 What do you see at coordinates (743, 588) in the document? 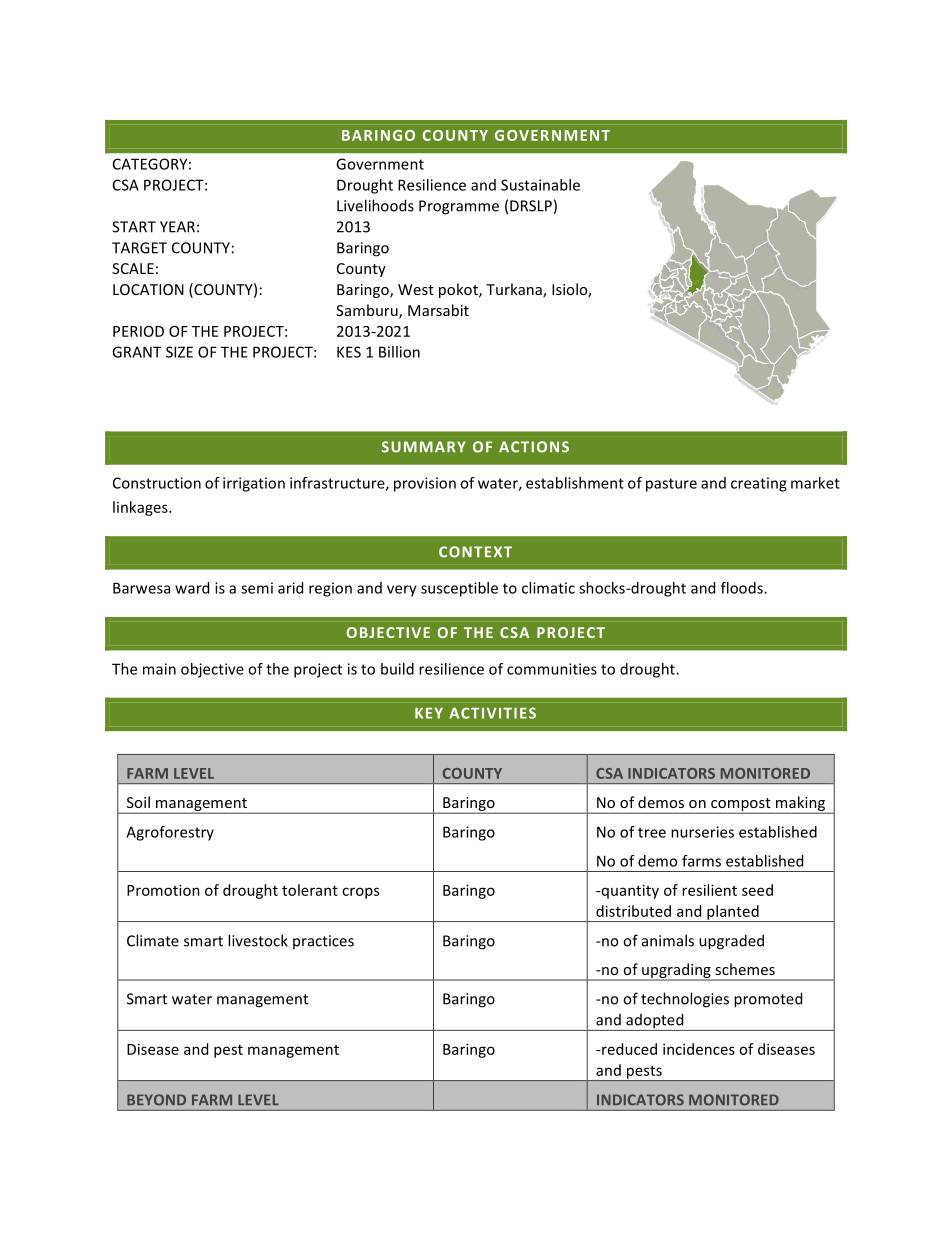
I see `floods` at bounding box center [743, 588].
